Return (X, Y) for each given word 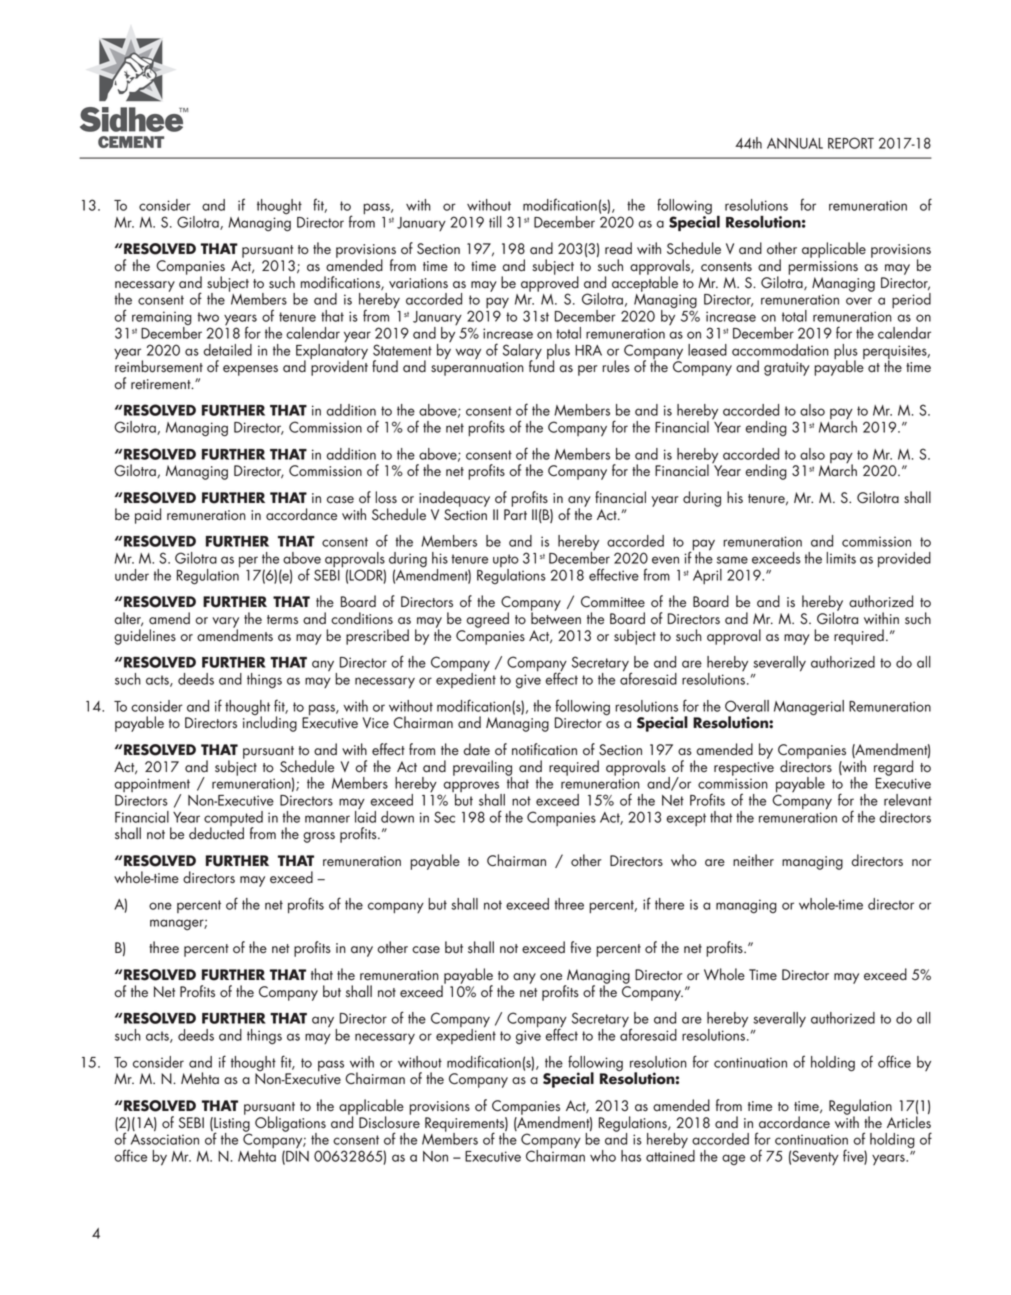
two (208, 317)
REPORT (851, 143)
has (631, 1156)
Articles (909, 1122)
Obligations (290, 1125)
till (495, 222)
